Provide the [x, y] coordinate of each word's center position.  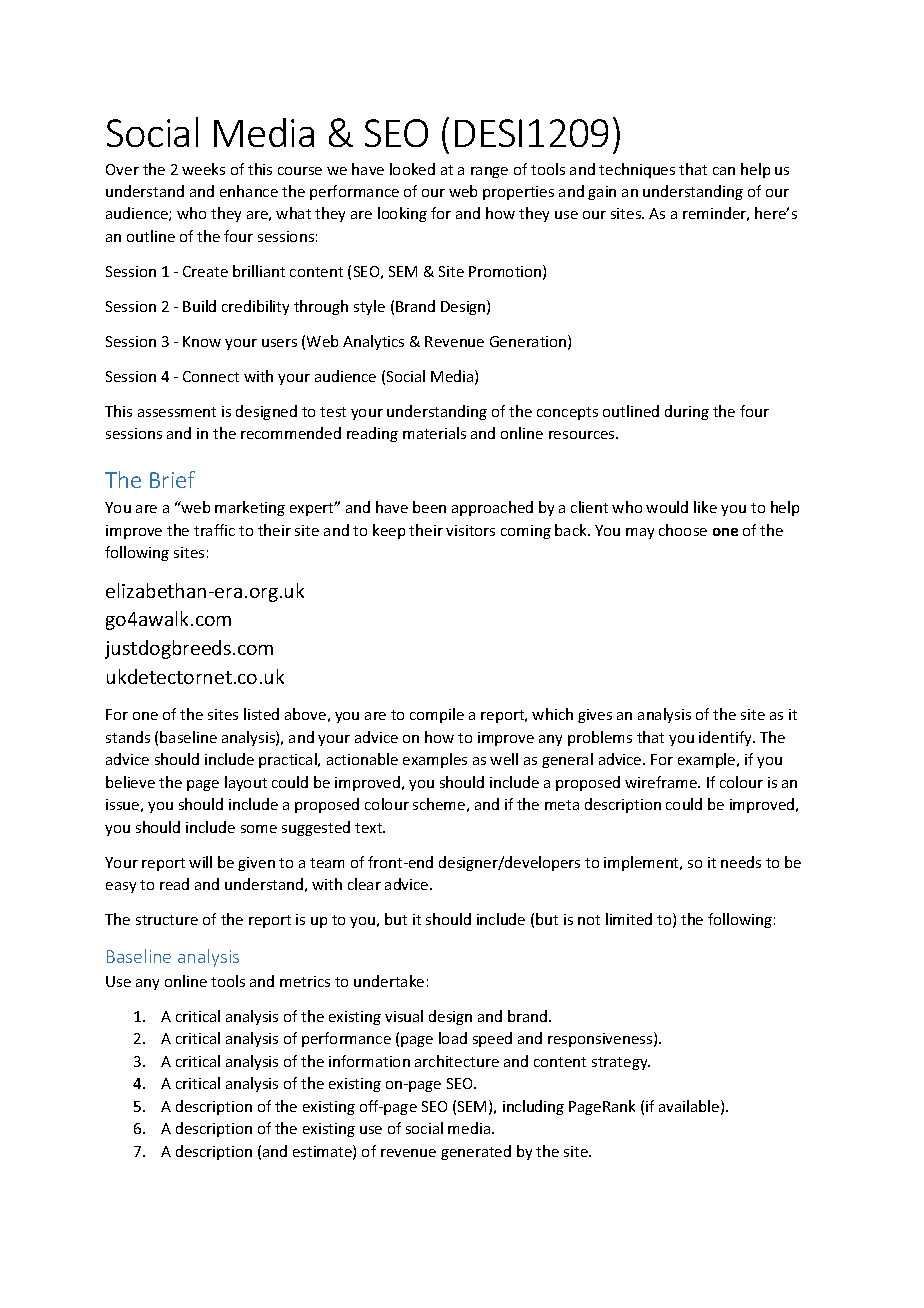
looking [402, 214]
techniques [637, 170]
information [369, 1061]
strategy [621, 1063]
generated [476, 1152]
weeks [203, 169]
